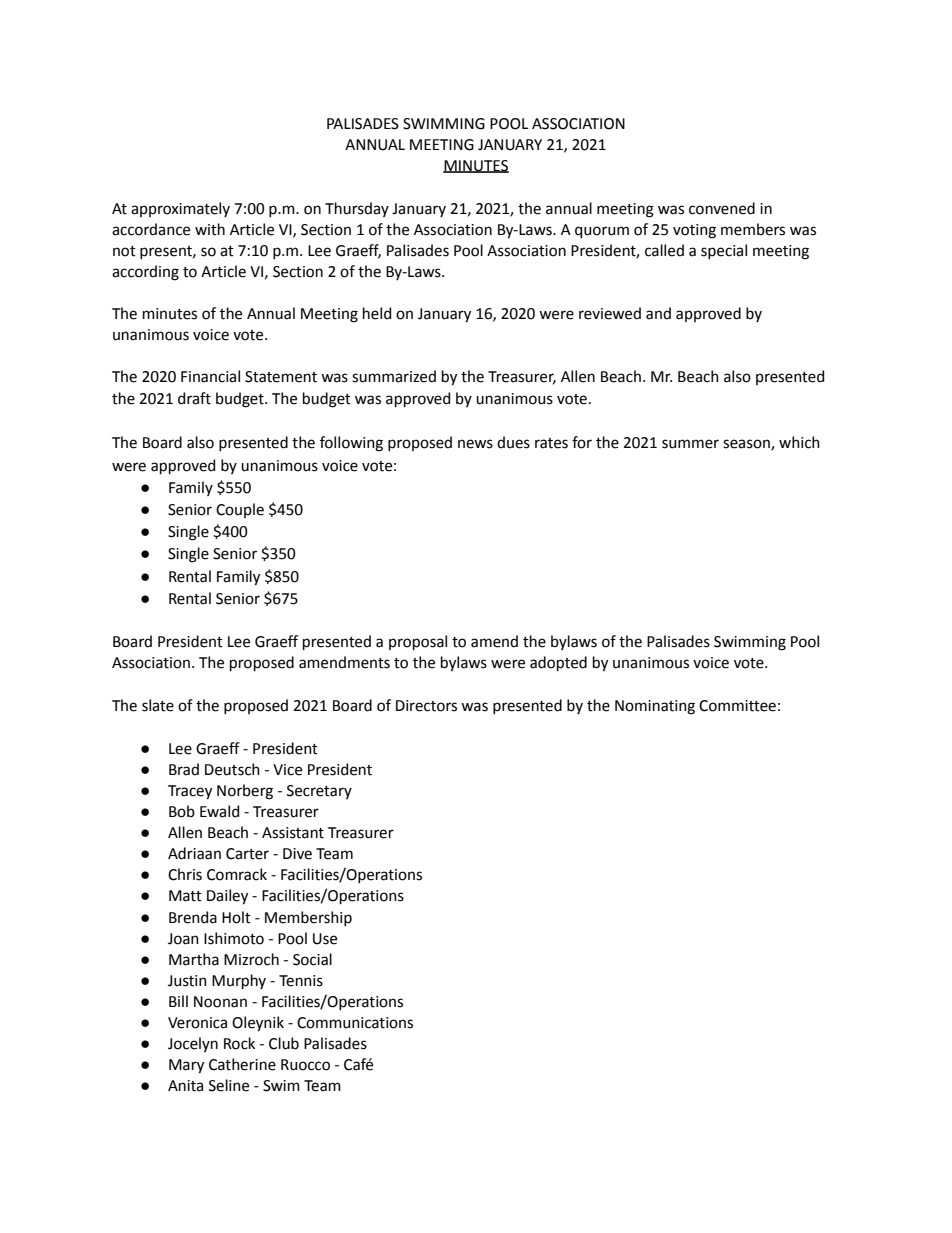  What do you see at coordinates (186, 1066) in the image?
I see `Mary` at bounding box center [186, 1066].
